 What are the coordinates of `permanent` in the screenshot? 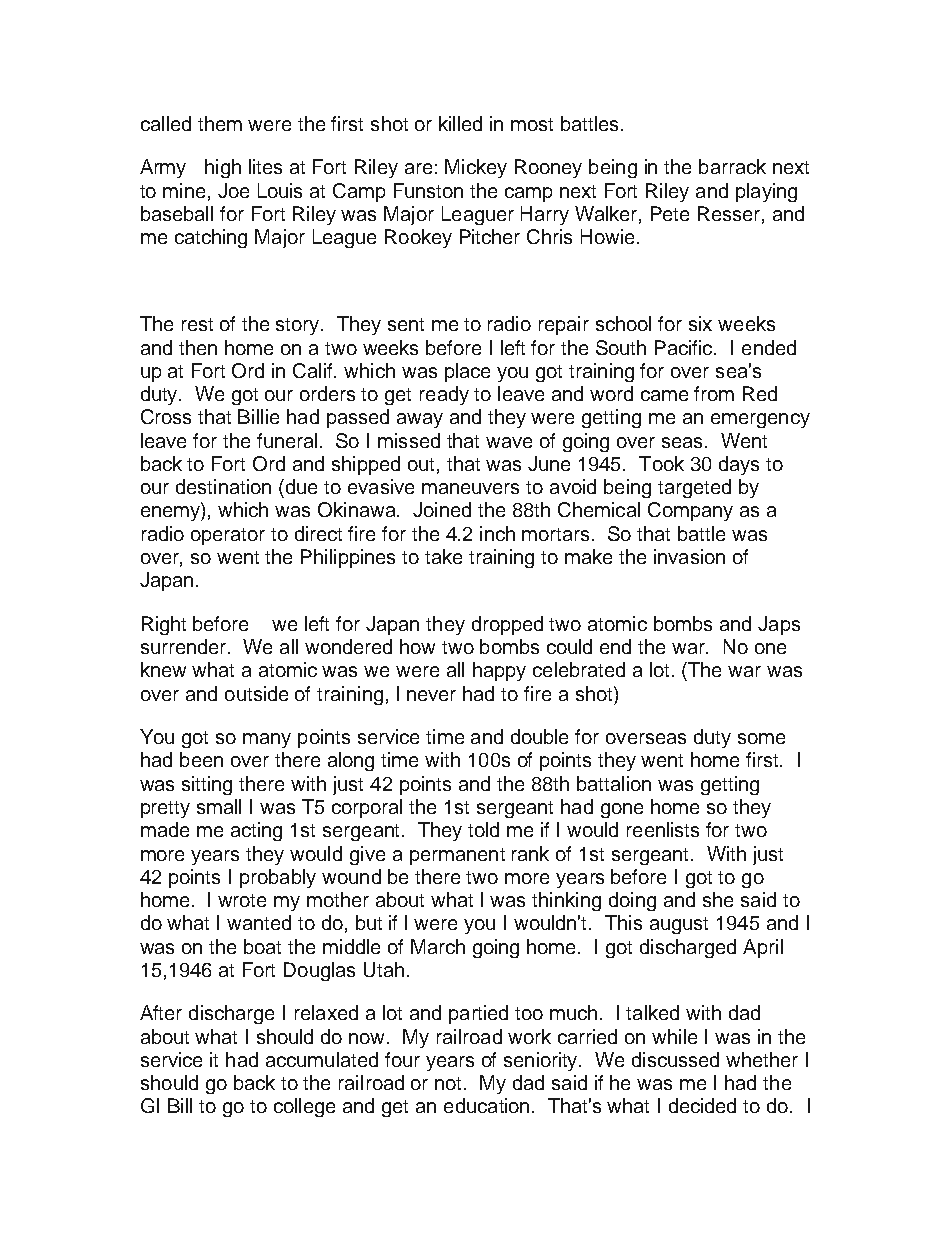 It's located at (457, 856).
